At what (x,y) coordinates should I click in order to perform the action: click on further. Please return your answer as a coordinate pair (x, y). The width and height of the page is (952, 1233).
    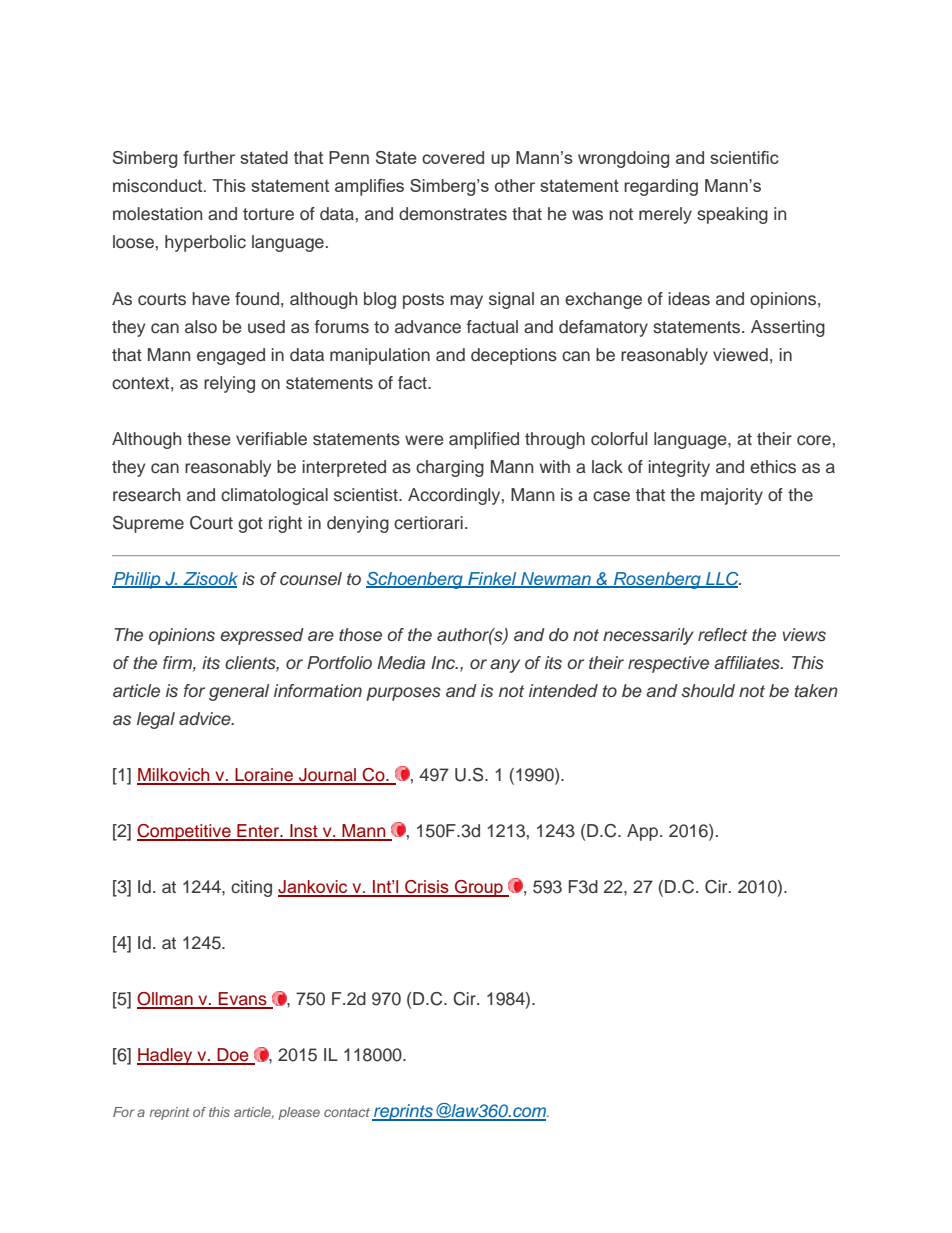
    Looking at the image, I should click on (209, 157).
